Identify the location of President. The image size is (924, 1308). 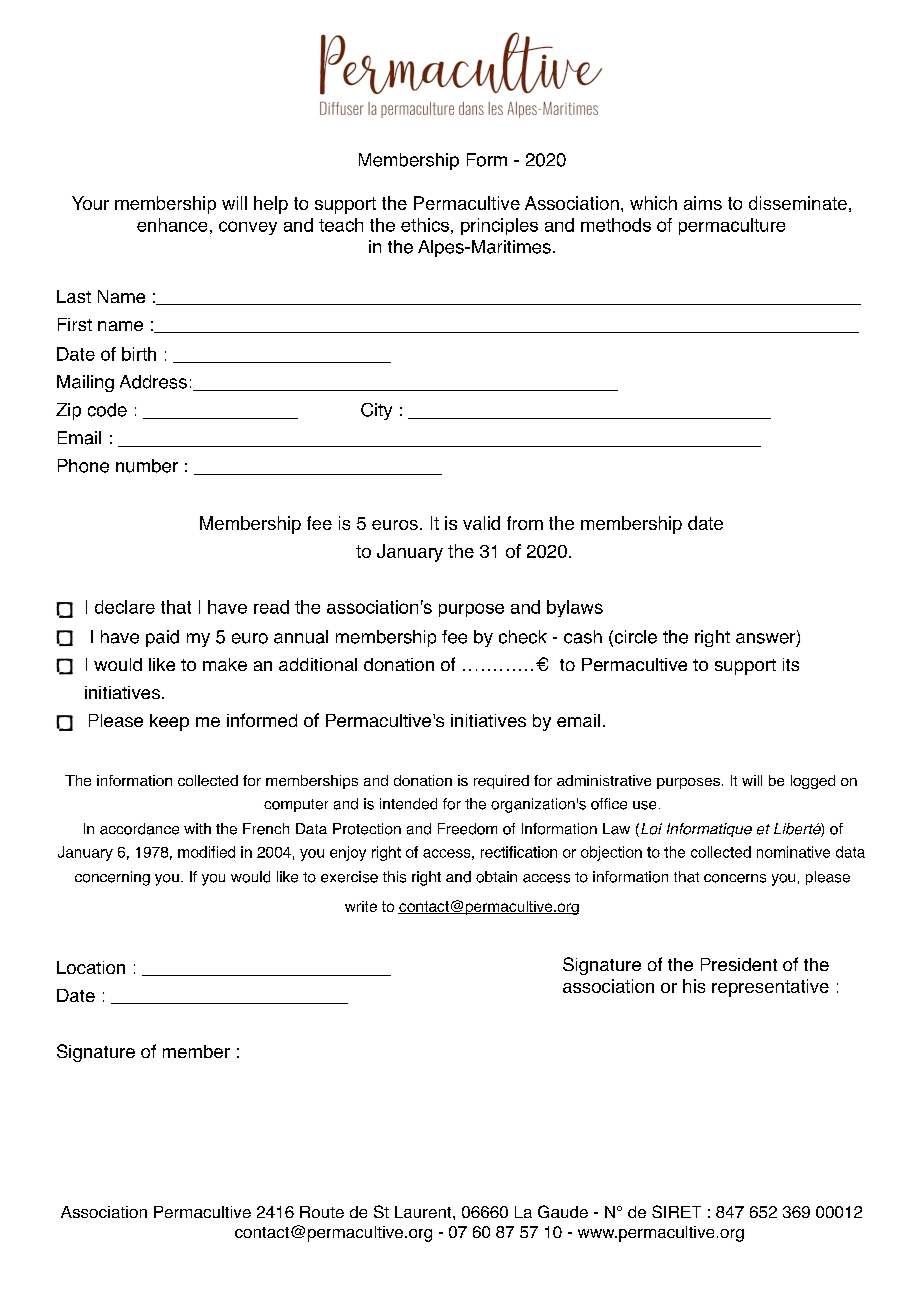
(739, 964).
